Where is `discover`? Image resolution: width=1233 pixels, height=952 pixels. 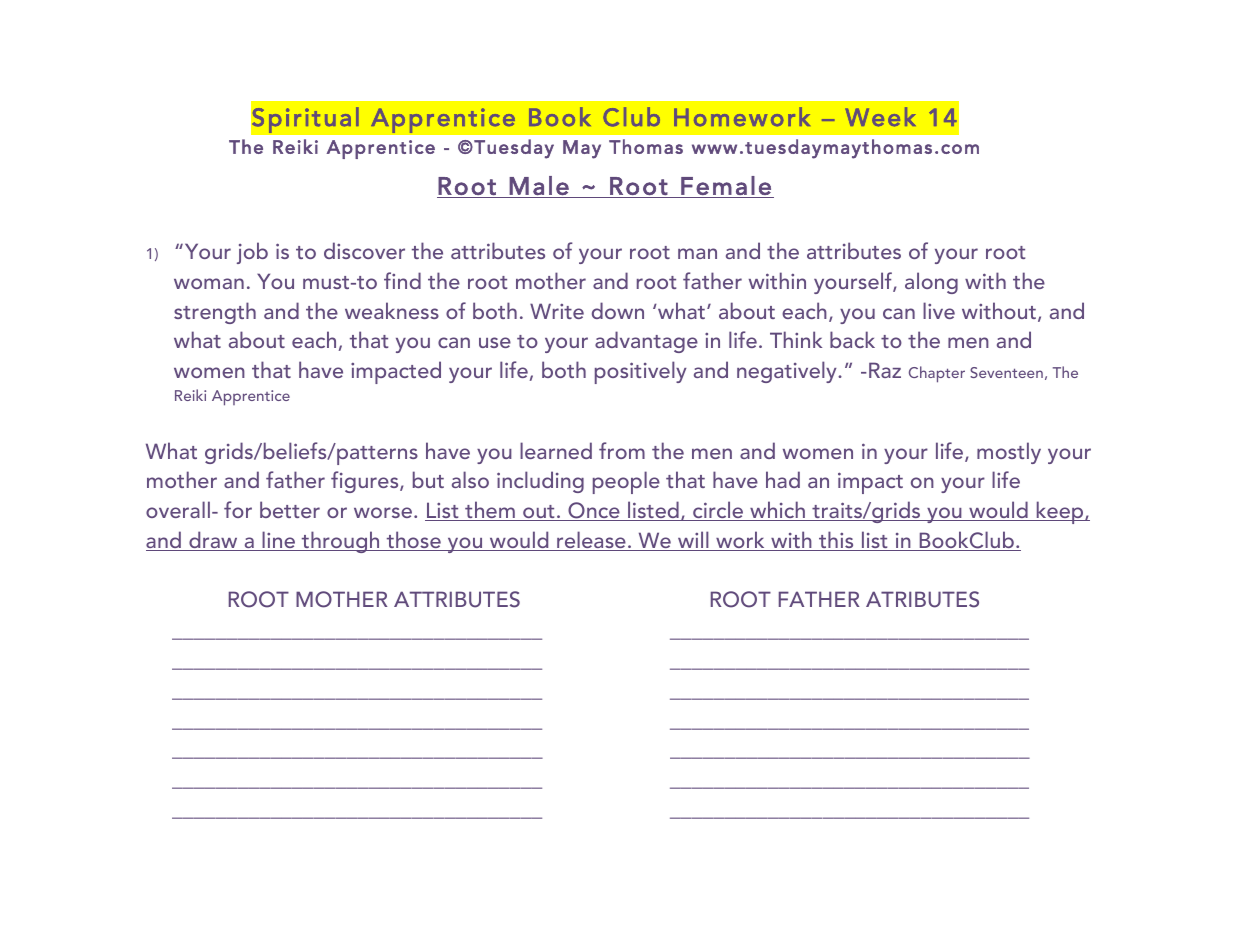
discover is located at coordinates (364, 250).
